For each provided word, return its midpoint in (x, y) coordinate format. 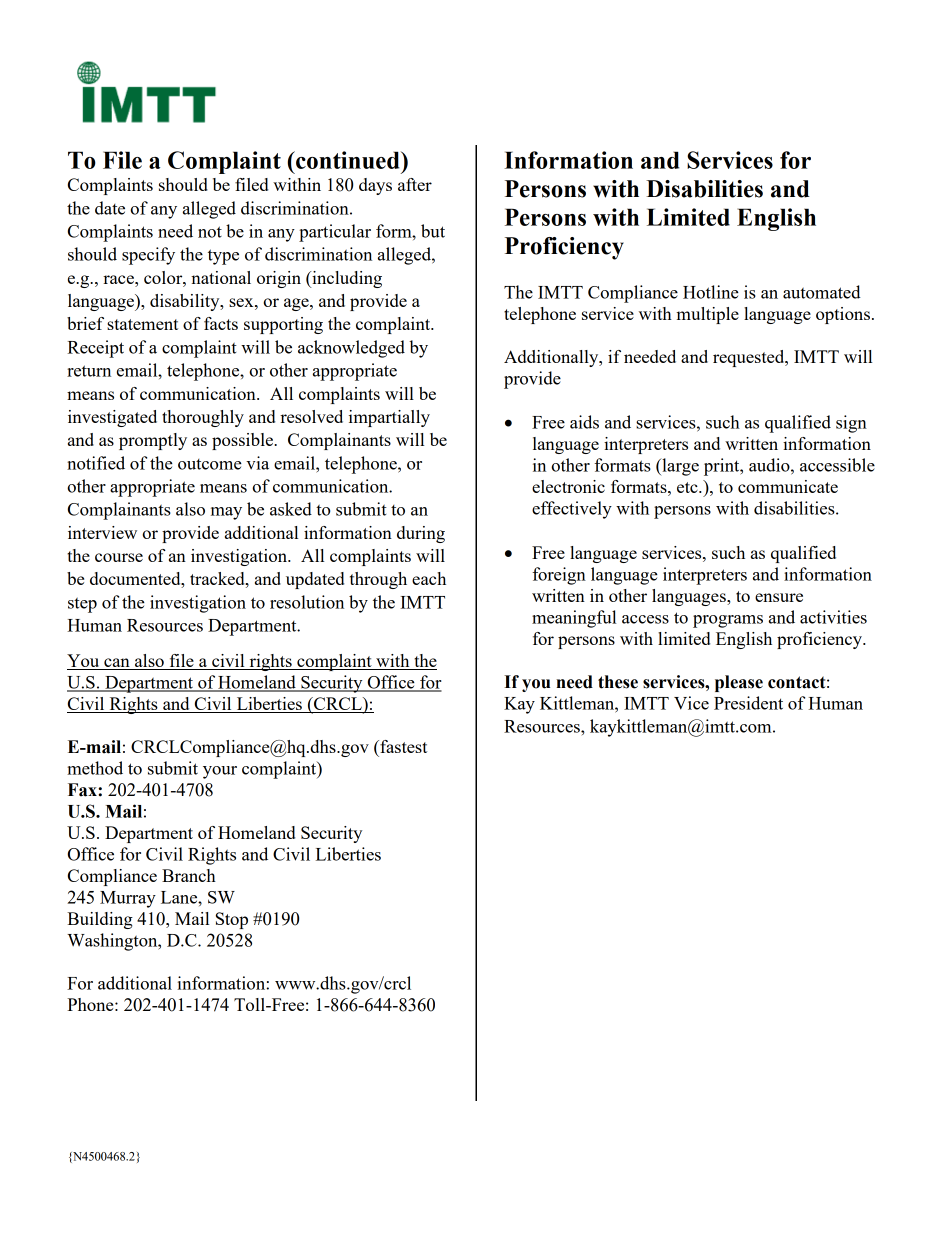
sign (851, 424)
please (739, 683)
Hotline (711, 292)
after (415, 184)
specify (148, 256)
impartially (389, 418)
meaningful (574, 619)
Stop (232, 920)
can (117, 664)
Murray (128, 899)
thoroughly (203, 418)
